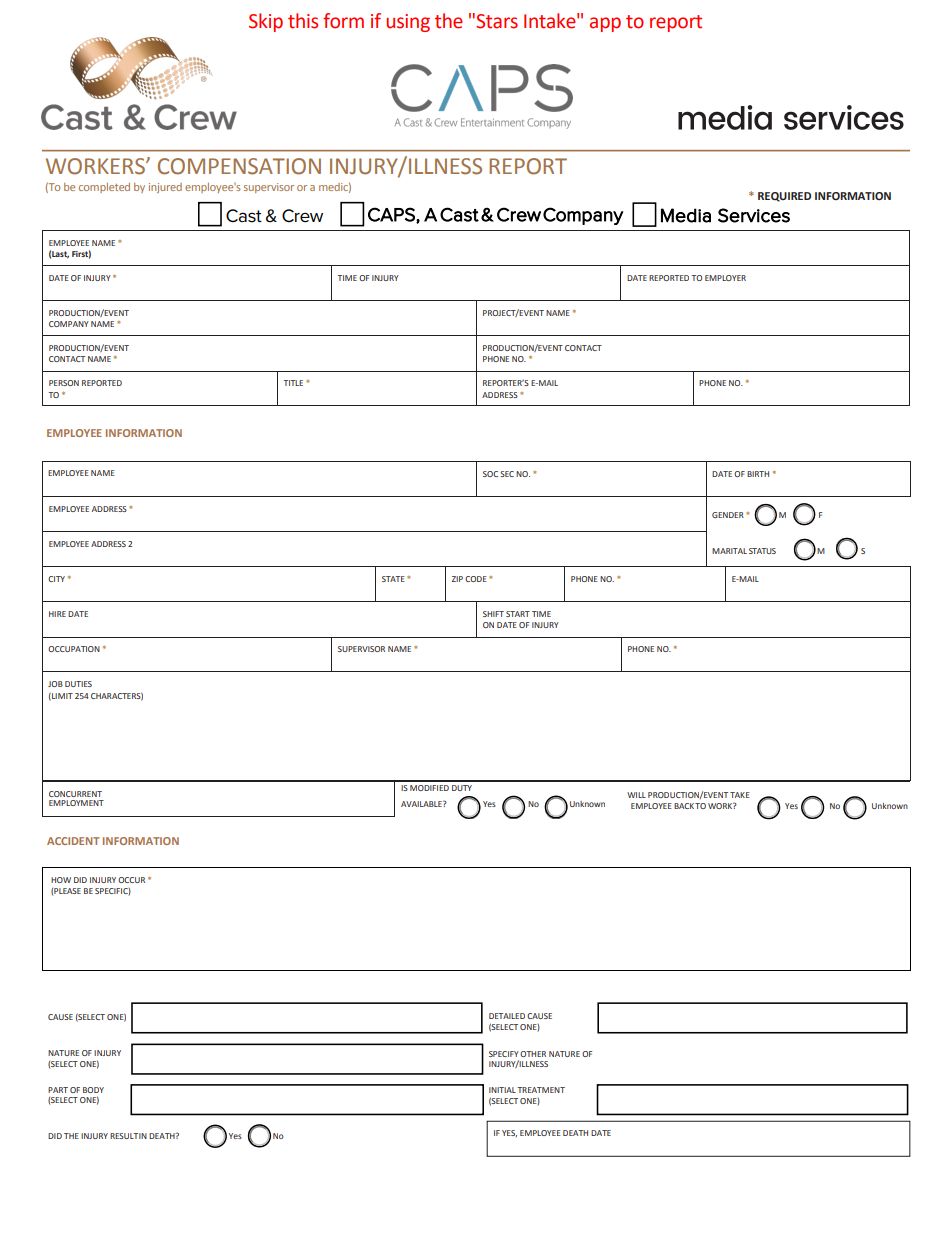 Image resolution: width=952 pixels, height=1233 pixels. What do you see at coordinates (541, 1090) in the page?
I see `TREATMENT` at bounding box center [541, 1090].
